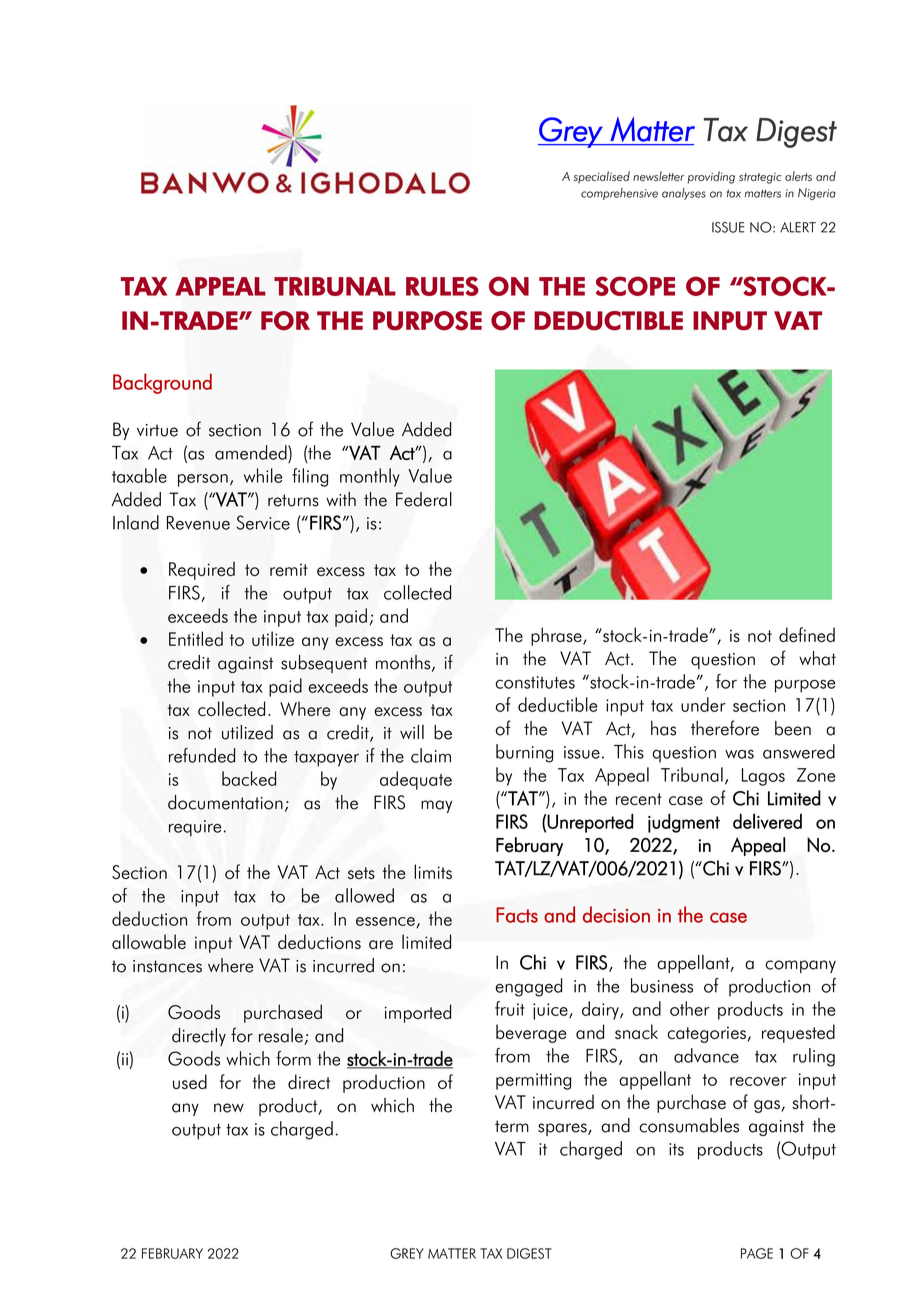 This document has width=924, height=1308. Describe the element at coordinates (202, 755) in the document. I see `refunded` at that location.
